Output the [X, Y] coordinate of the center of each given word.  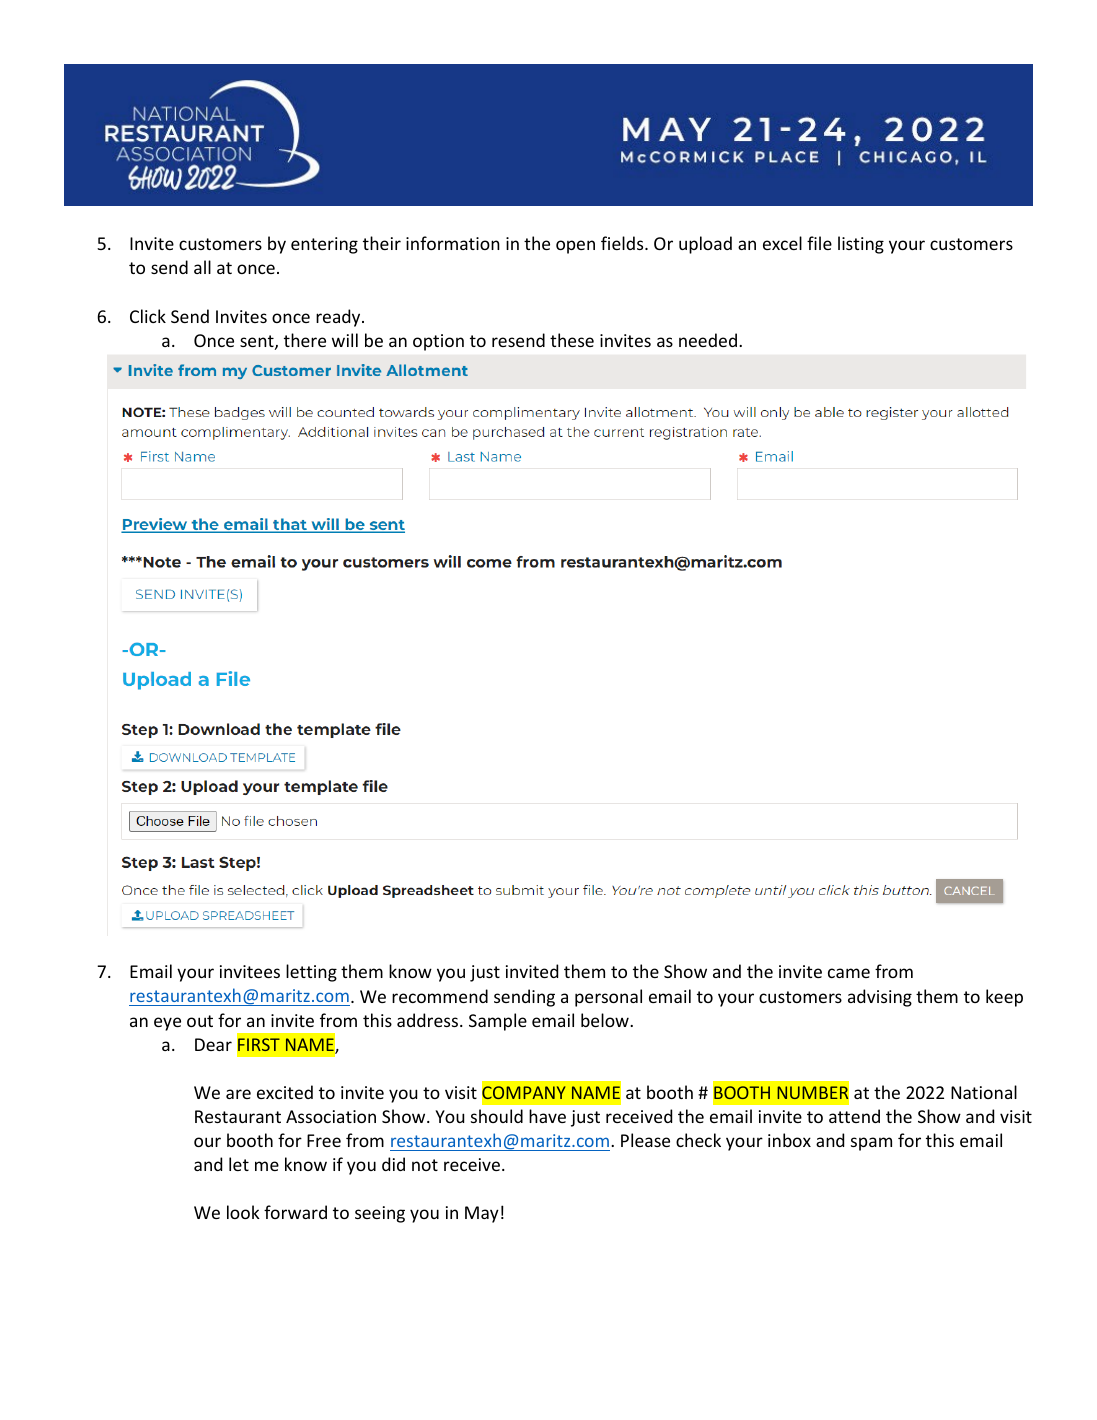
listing [861, 245]
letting [311, 973]
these [572, 340]
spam [871, 1144]
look [243, 1212]
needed [708, 340]
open [575, 247]
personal [608, 998]
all [202, 267]
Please [645, 1140]
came [849, 973]
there [305, 340]
